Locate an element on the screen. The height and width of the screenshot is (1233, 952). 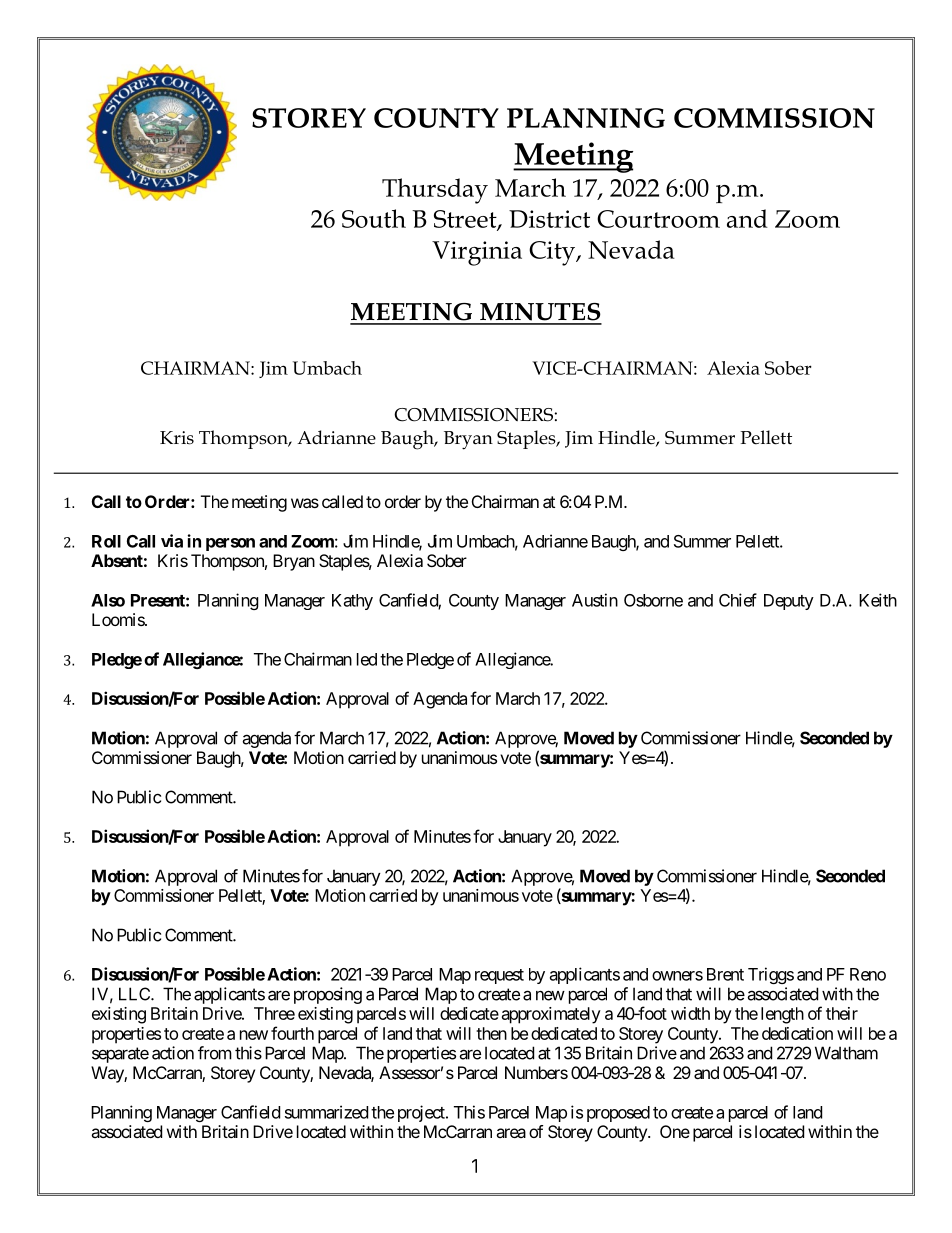
South is located at coordinates (374, 218).
